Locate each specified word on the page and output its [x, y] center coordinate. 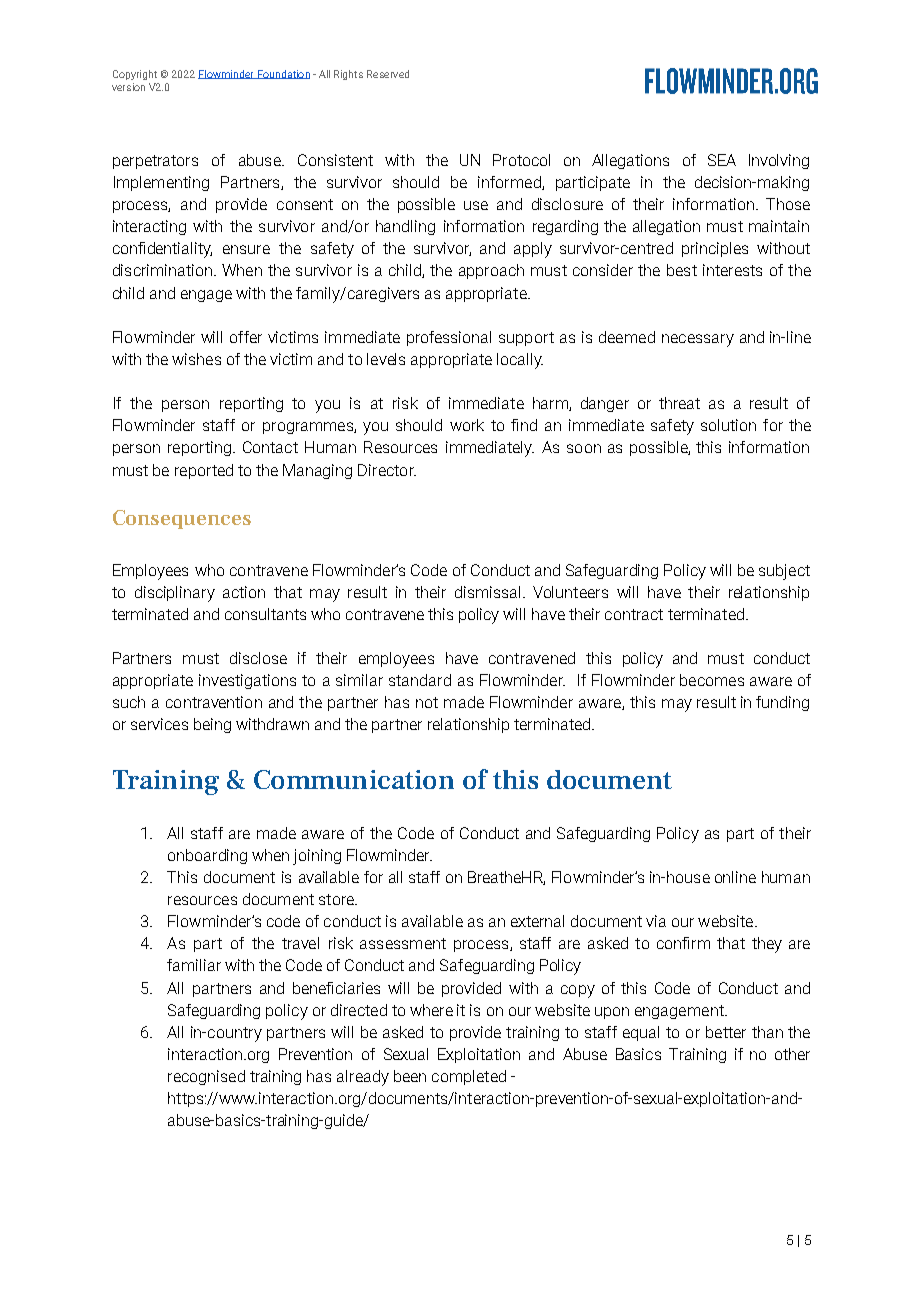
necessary [698, 340]
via [656, 921]
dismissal [487, 592]
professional [449, 338]
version [128, 87]
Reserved [388, 74]
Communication [354, 779]
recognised [206, 1077]
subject [784, 572]
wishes [196, 359]
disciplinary [175, 594]
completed [469, 1077]
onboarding [207, 856]
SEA [722, 160]
